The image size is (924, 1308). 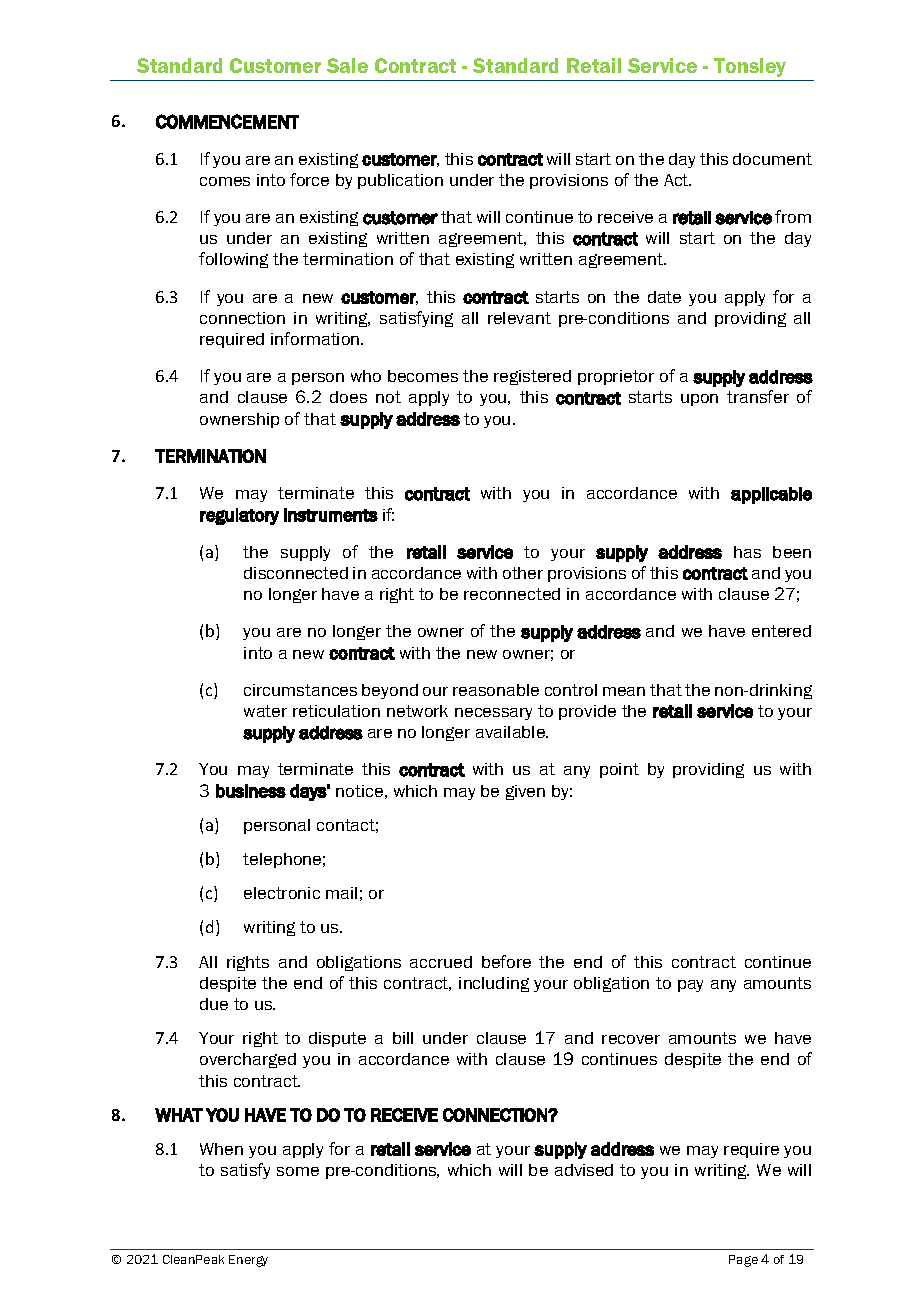 What do you see at coordinates (525, 792) in the screenshot?
I see `given` at bounding box center [525, 792].
